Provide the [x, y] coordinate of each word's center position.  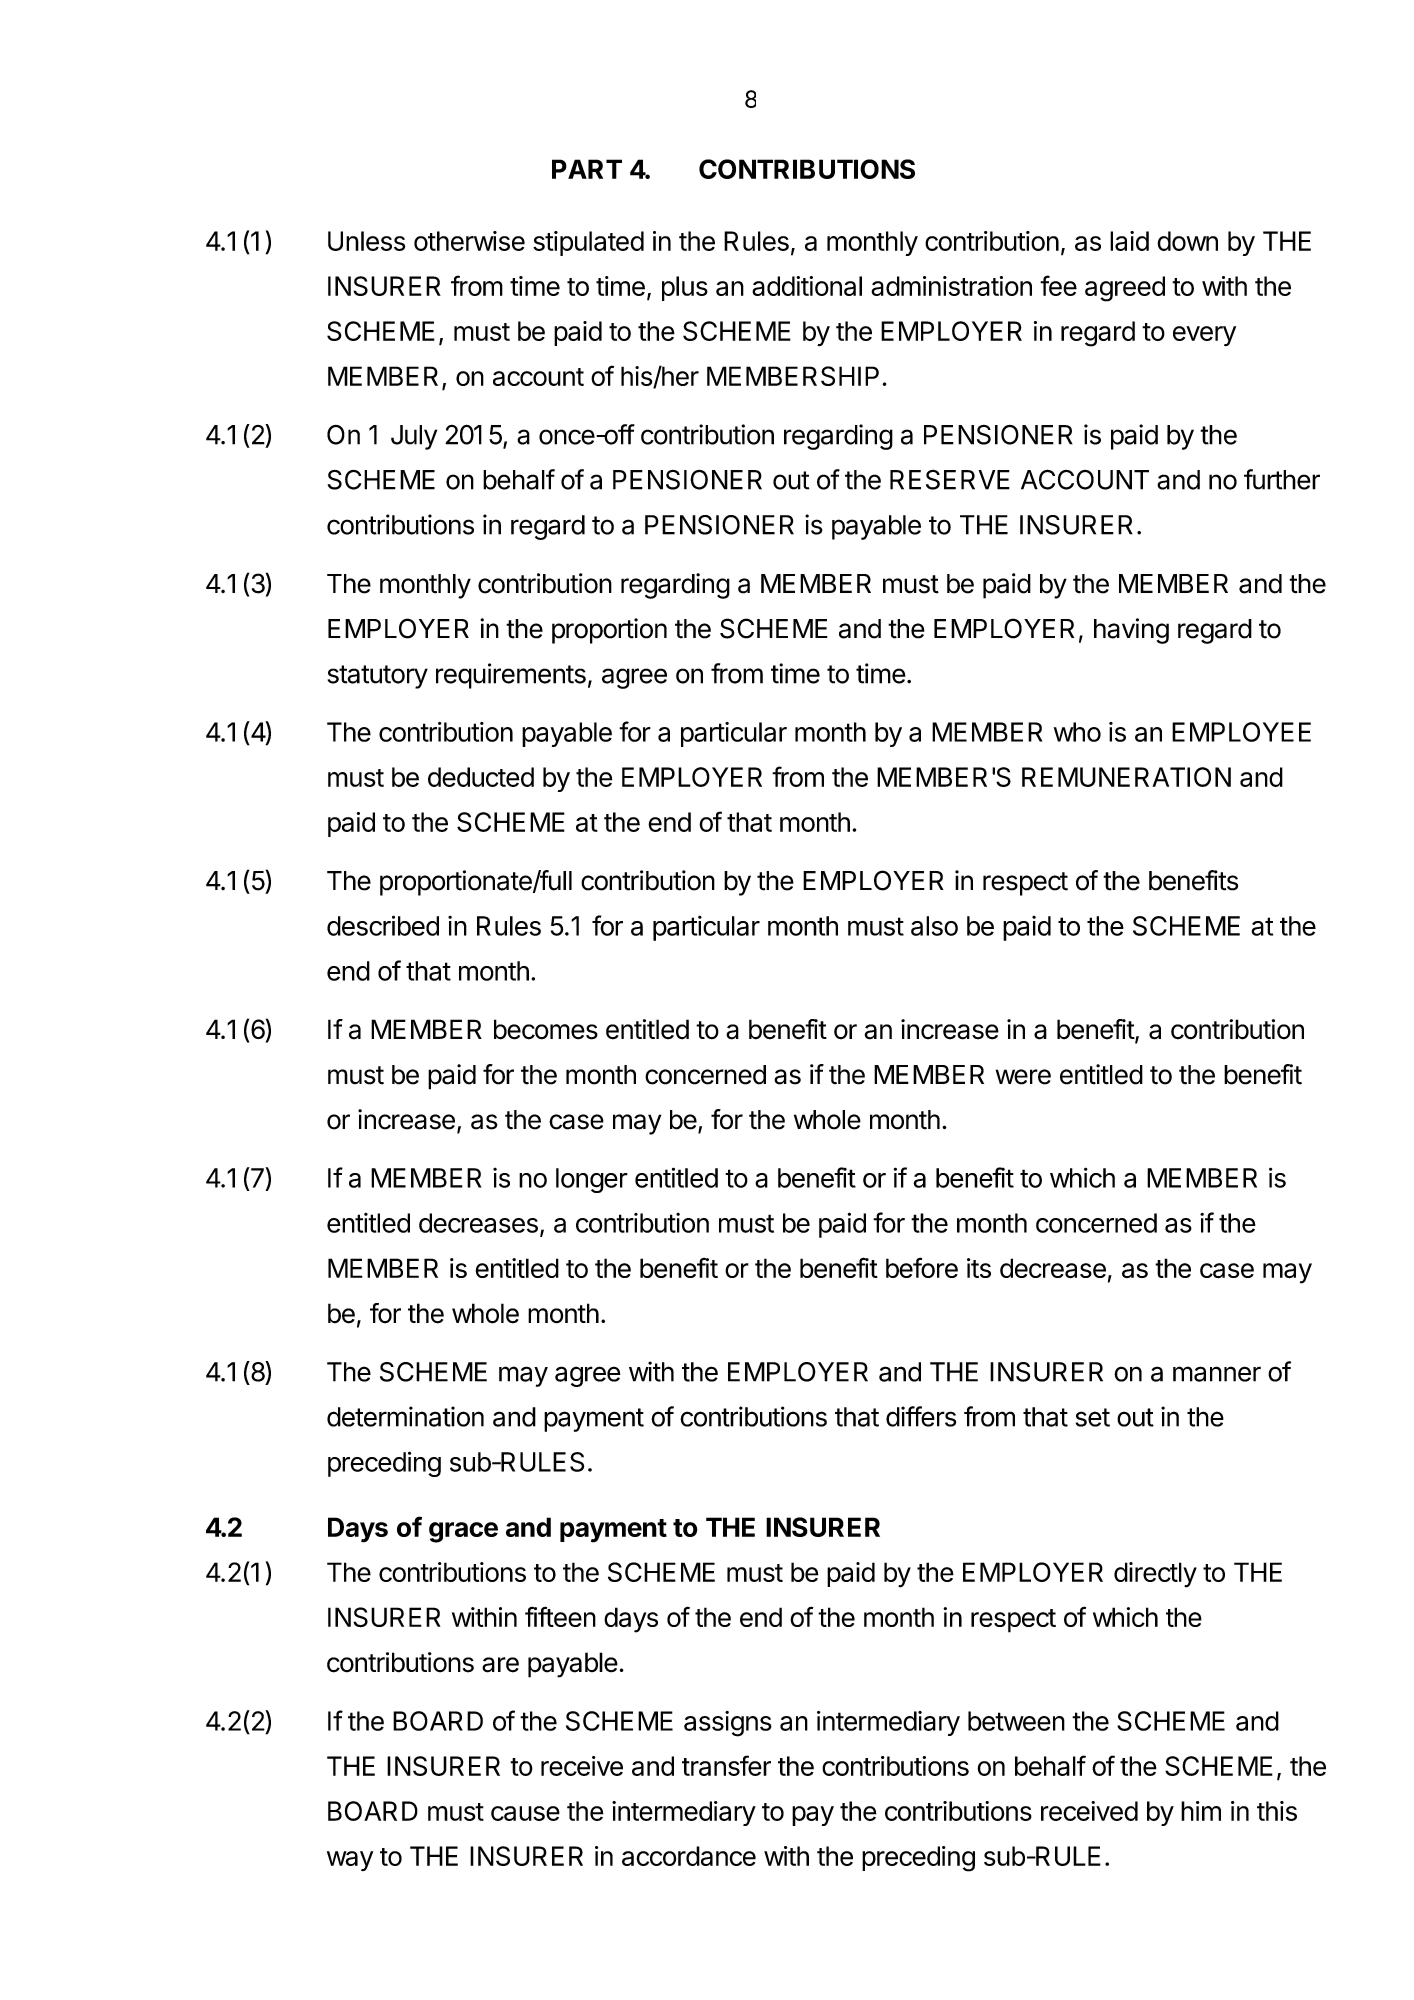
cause [525, 1813]
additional [807, 286]
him [1201, 1811]
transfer [726, 1765]
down [1187, 241]
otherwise [469, 241]
